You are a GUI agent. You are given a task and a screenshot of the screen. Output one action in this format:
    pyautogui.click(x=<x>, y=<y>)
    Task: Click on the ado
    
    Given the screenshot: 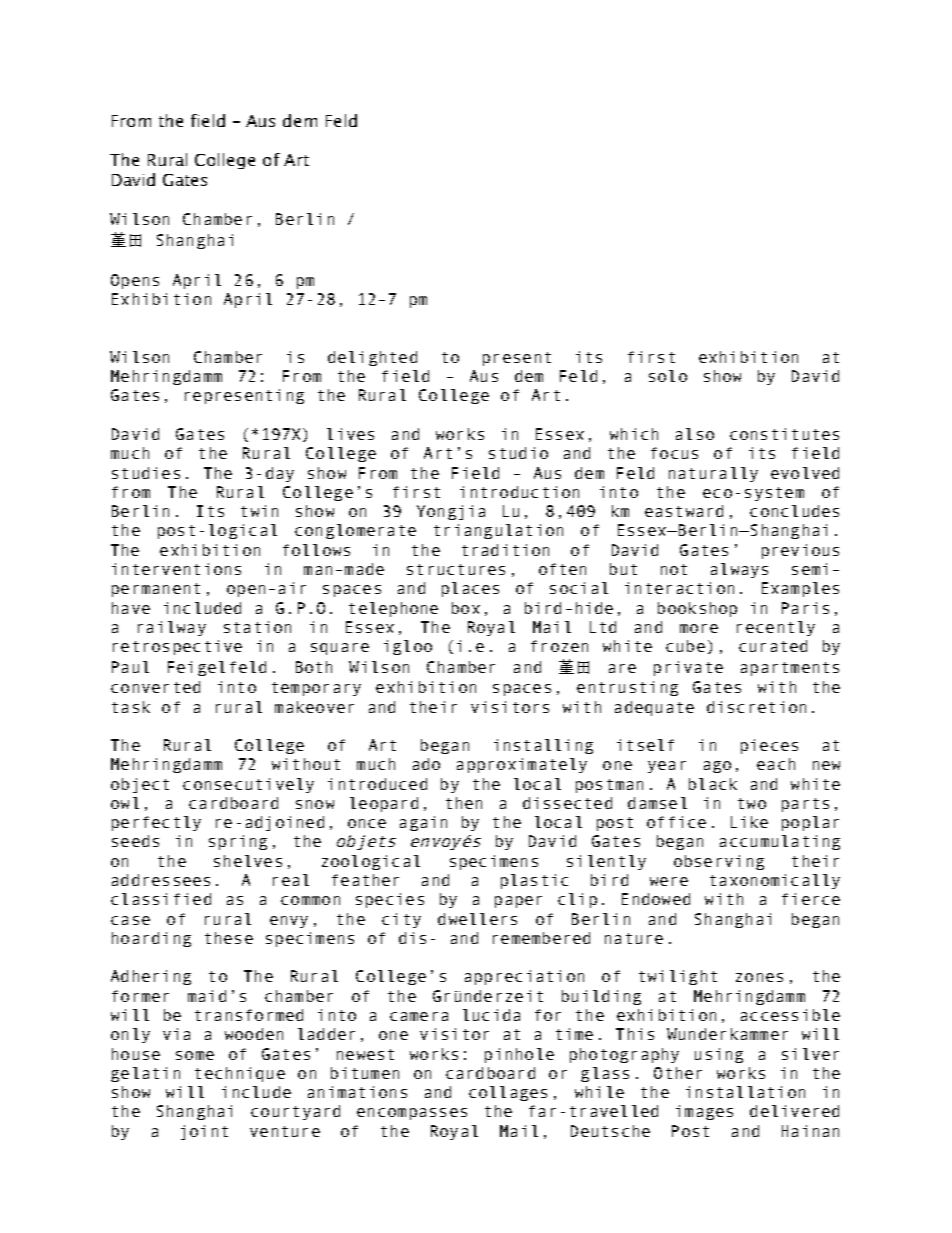 What is the action you would take?
    pyautogui.click(x=426, y=764)
